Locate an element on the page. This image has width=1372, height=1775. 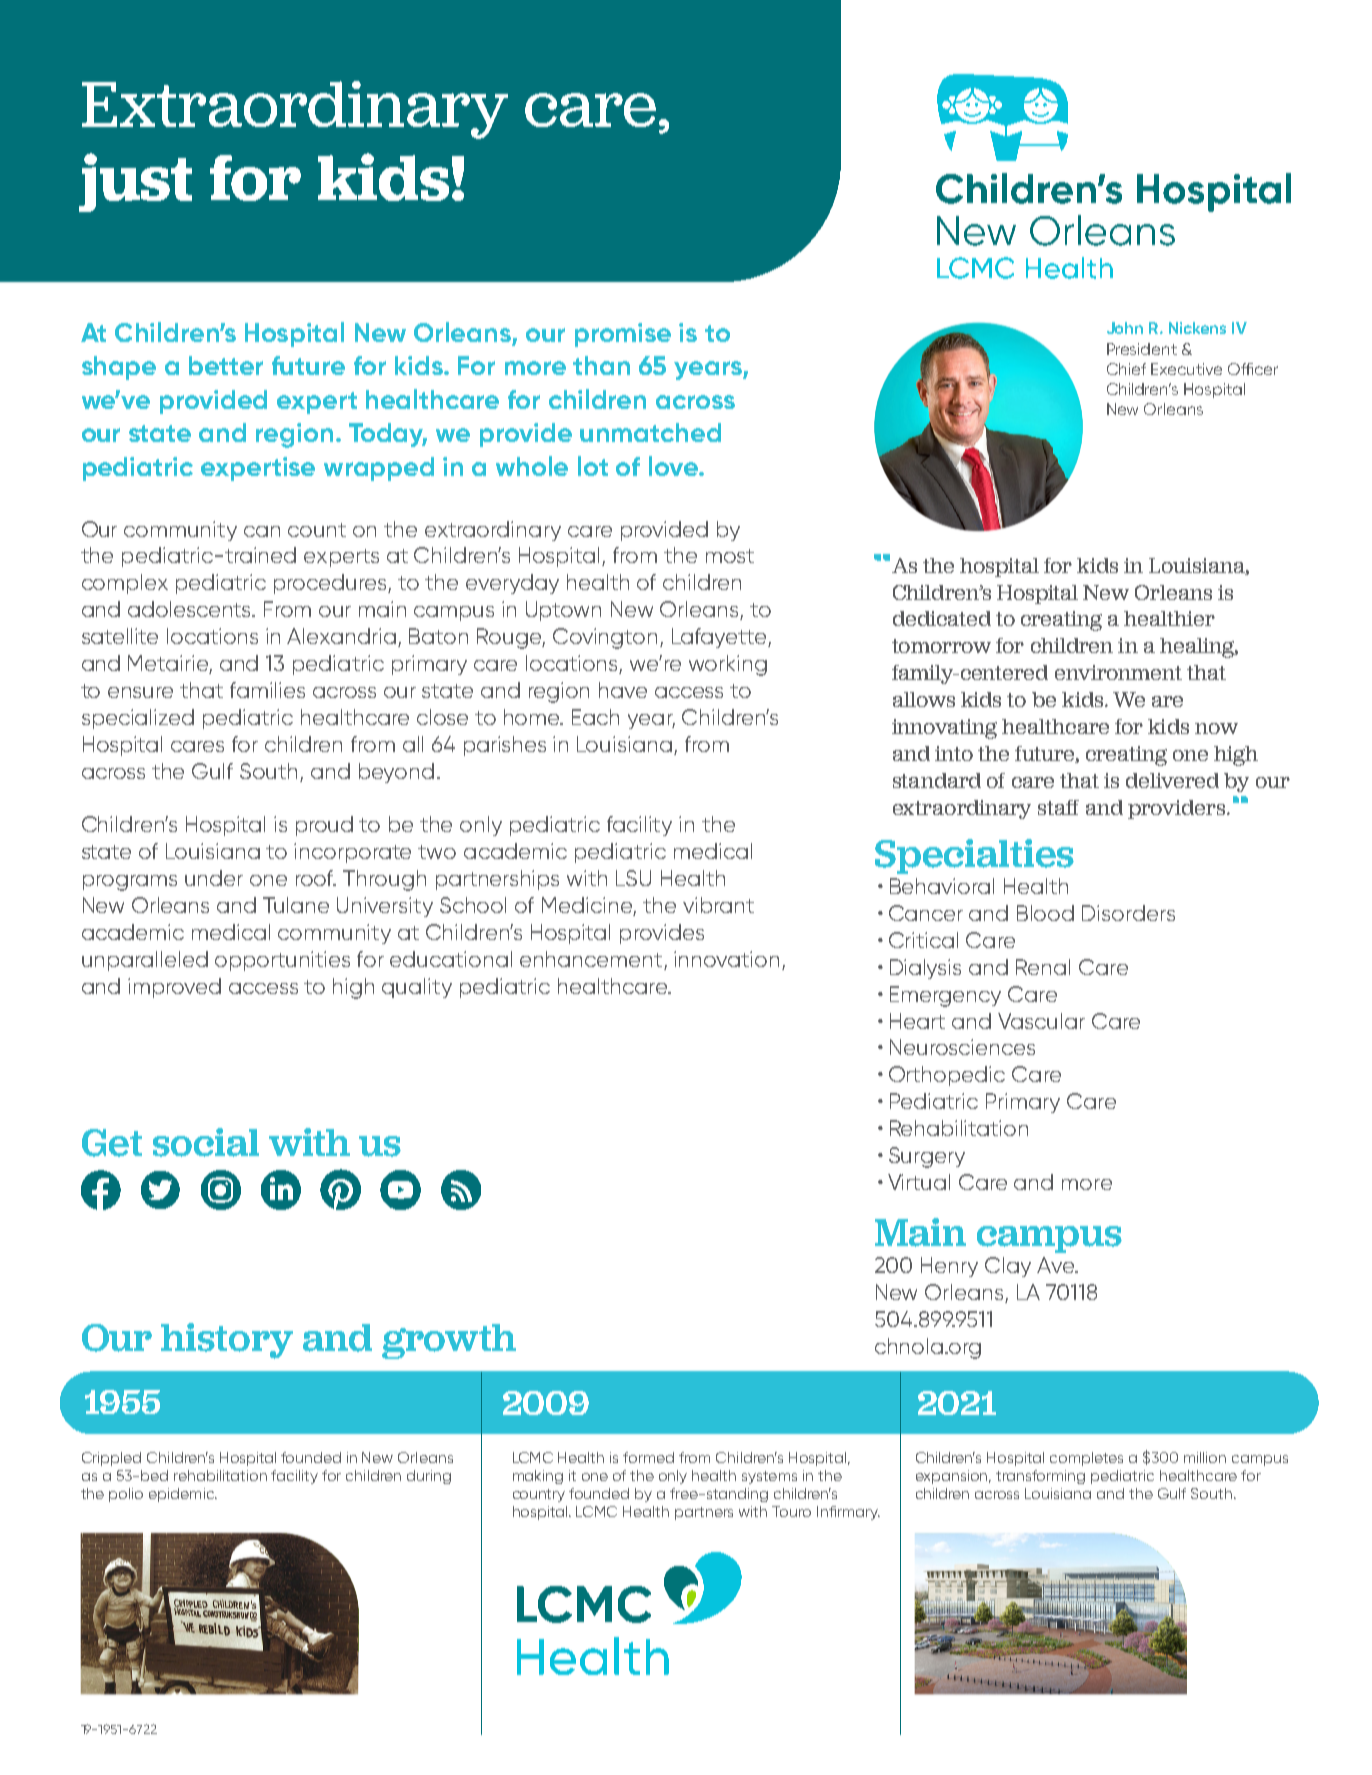
under is located at coordinates (214, 878).
